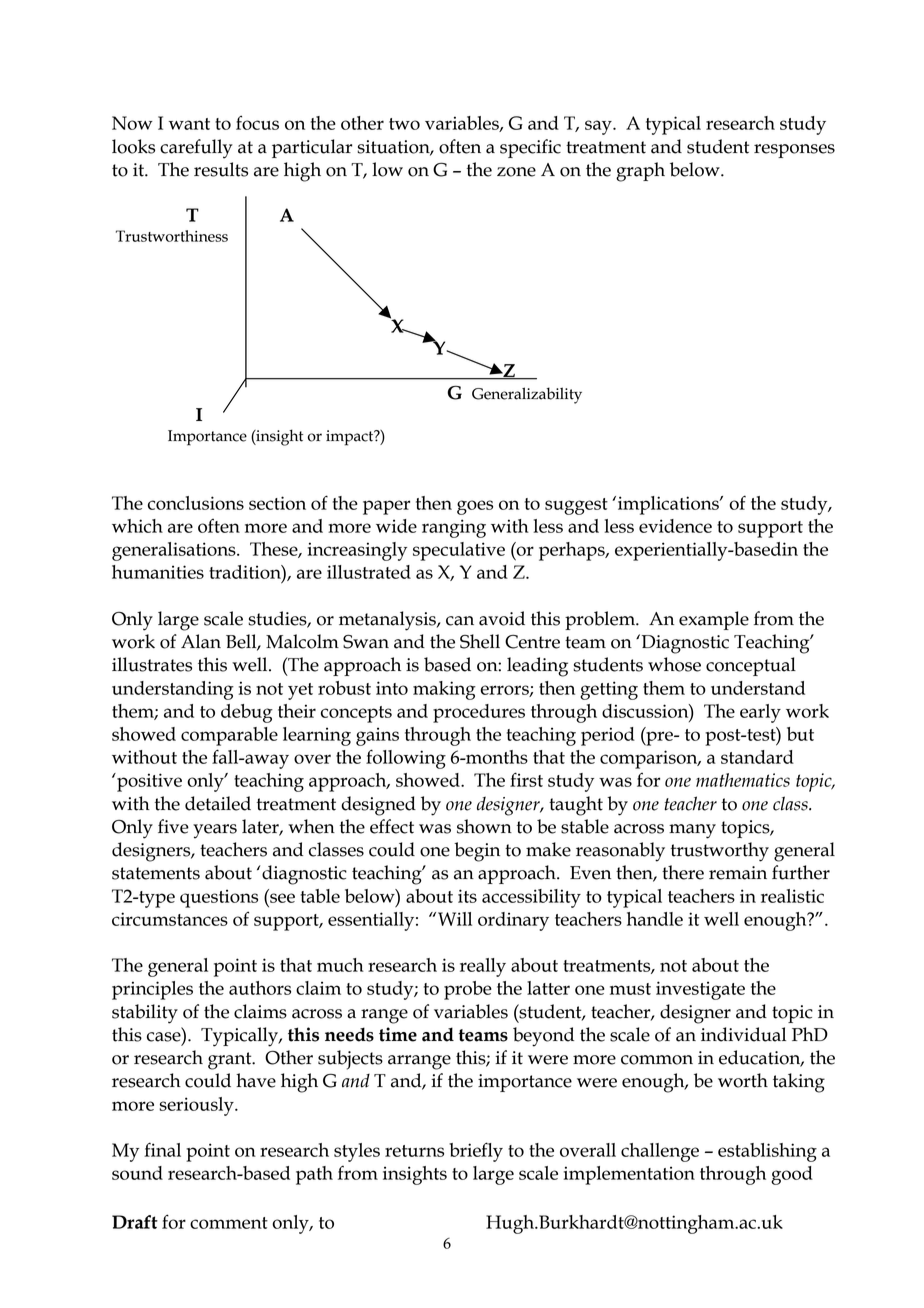  Describe the element at coordinates (229, 1223) in the document. I see `comment` at that location.
